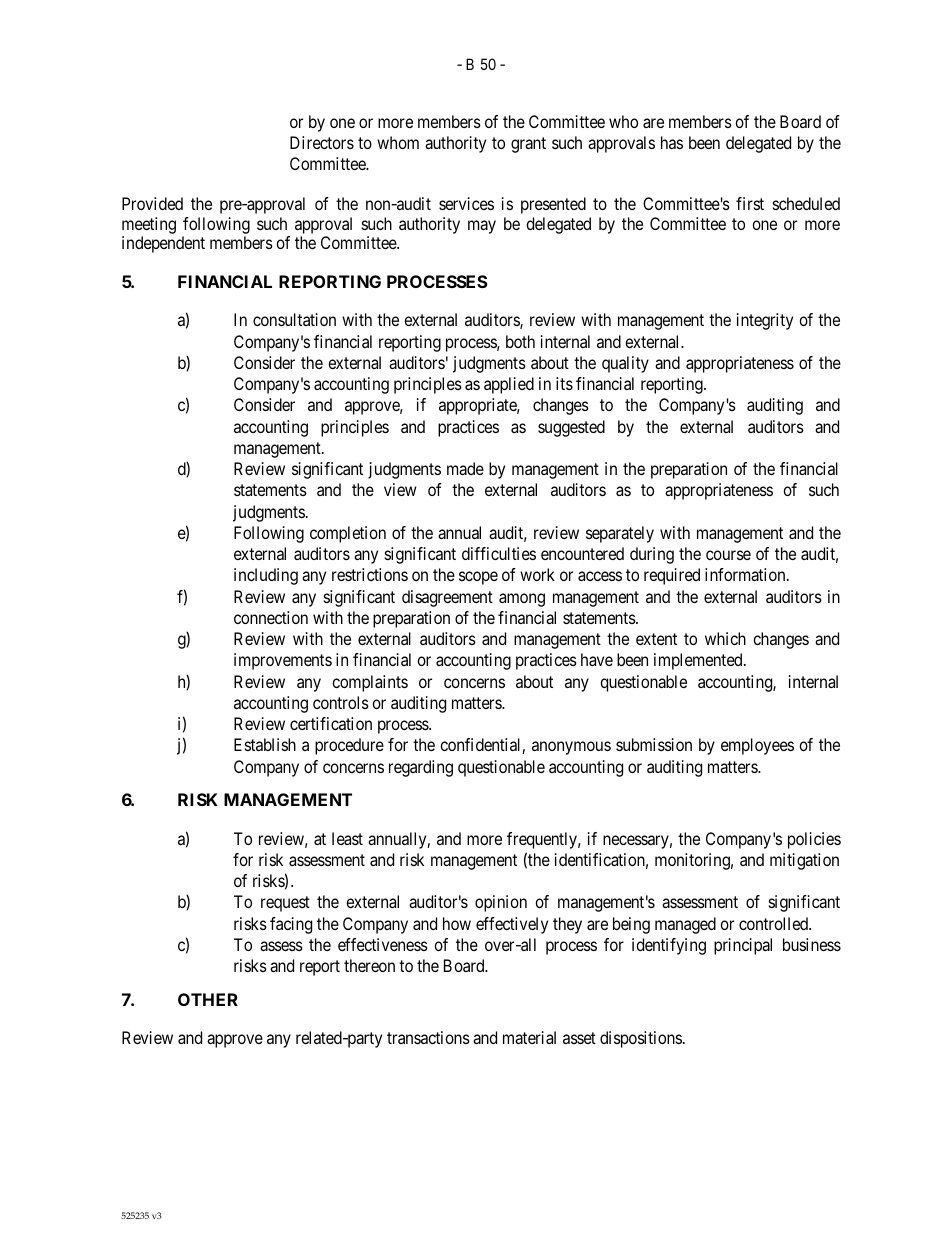 Image resolution: width=952 pixels, height=1233 pixels. I want to click on regarding, so click(421, 768).
